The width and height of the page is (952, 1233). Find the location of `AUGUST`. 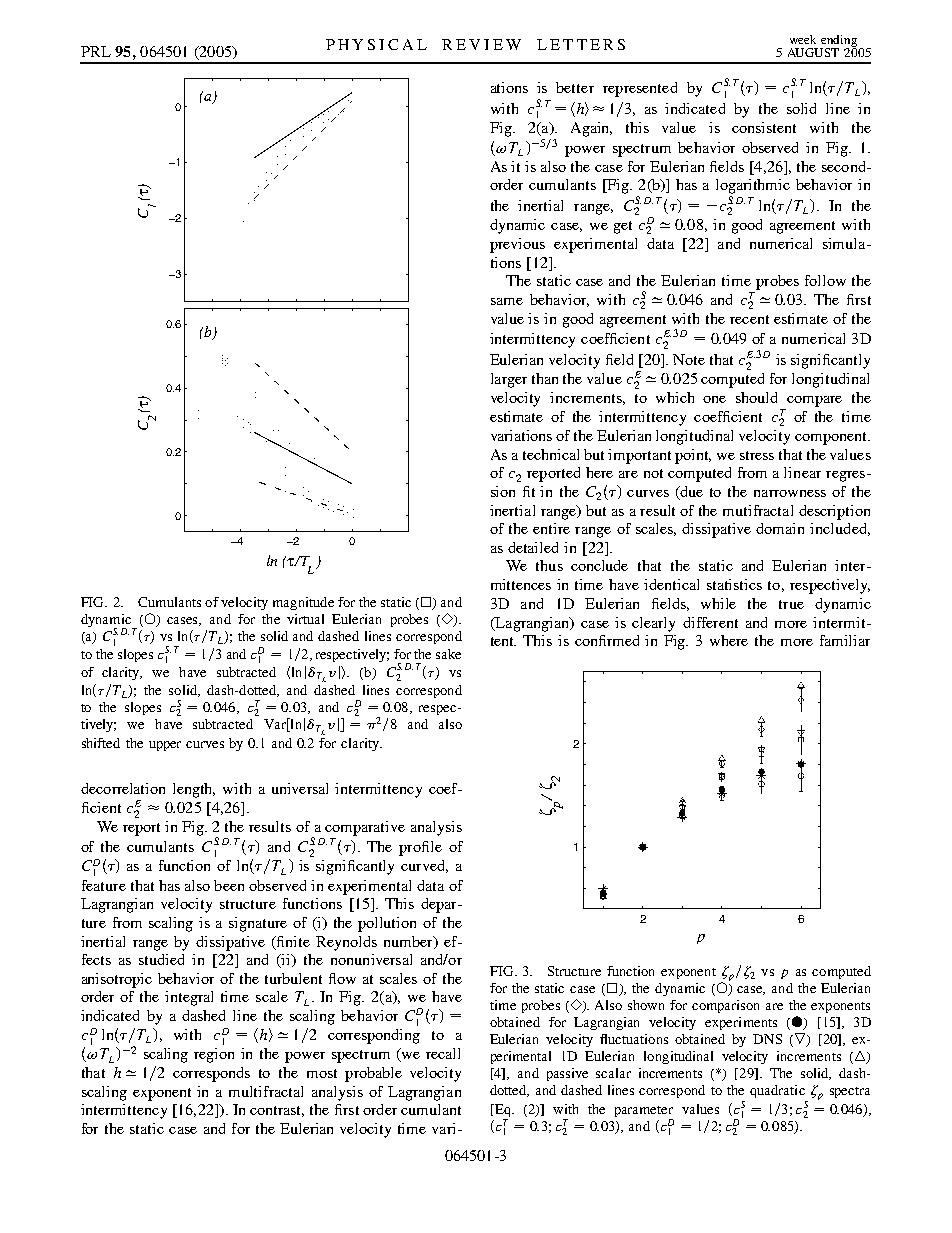

AUGUST is located at coordinates (813, 52).
